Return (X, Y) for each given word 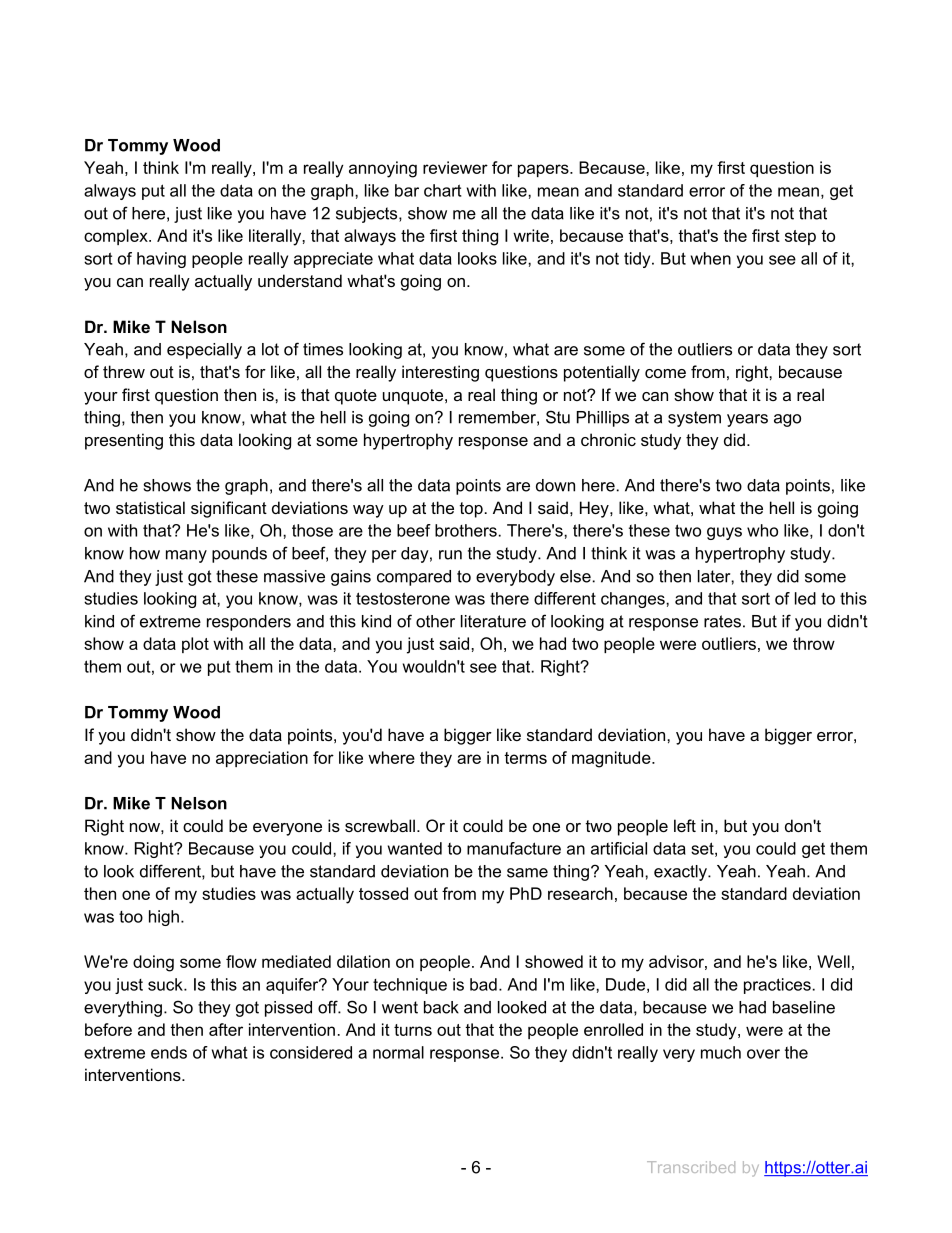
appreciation (262, 759)
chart (443, 190)
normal (398, 1052)
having (161, 260)
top (471, 510)
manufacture (514, 848)
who (762, 530)
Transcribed (691, 1167)
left (685, 825)
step (800, 237)
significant (229, 509)
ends (169, 1052)
